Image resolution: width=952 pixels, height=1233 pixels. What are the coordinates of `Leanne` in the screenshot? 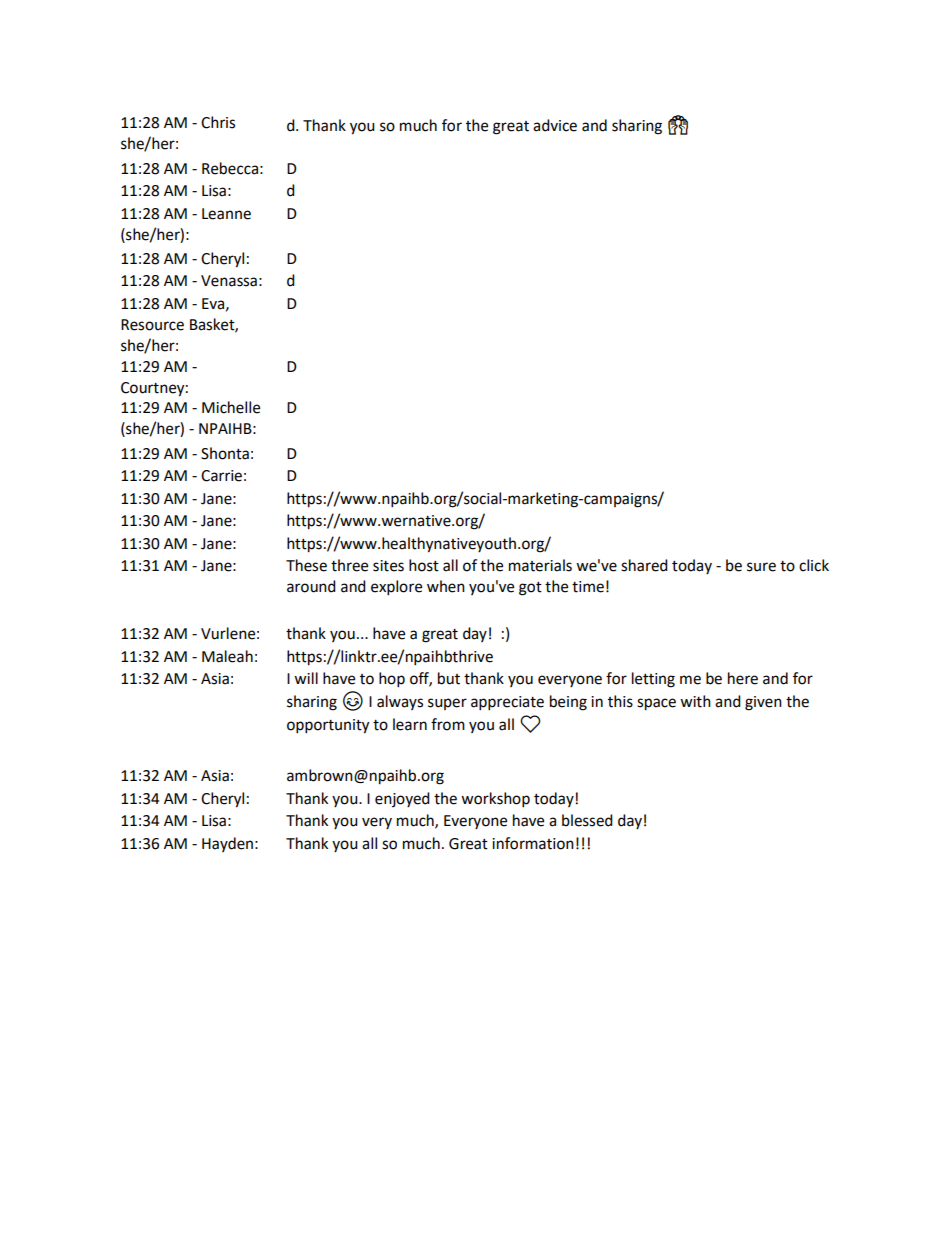 It's located at (226, 214).
